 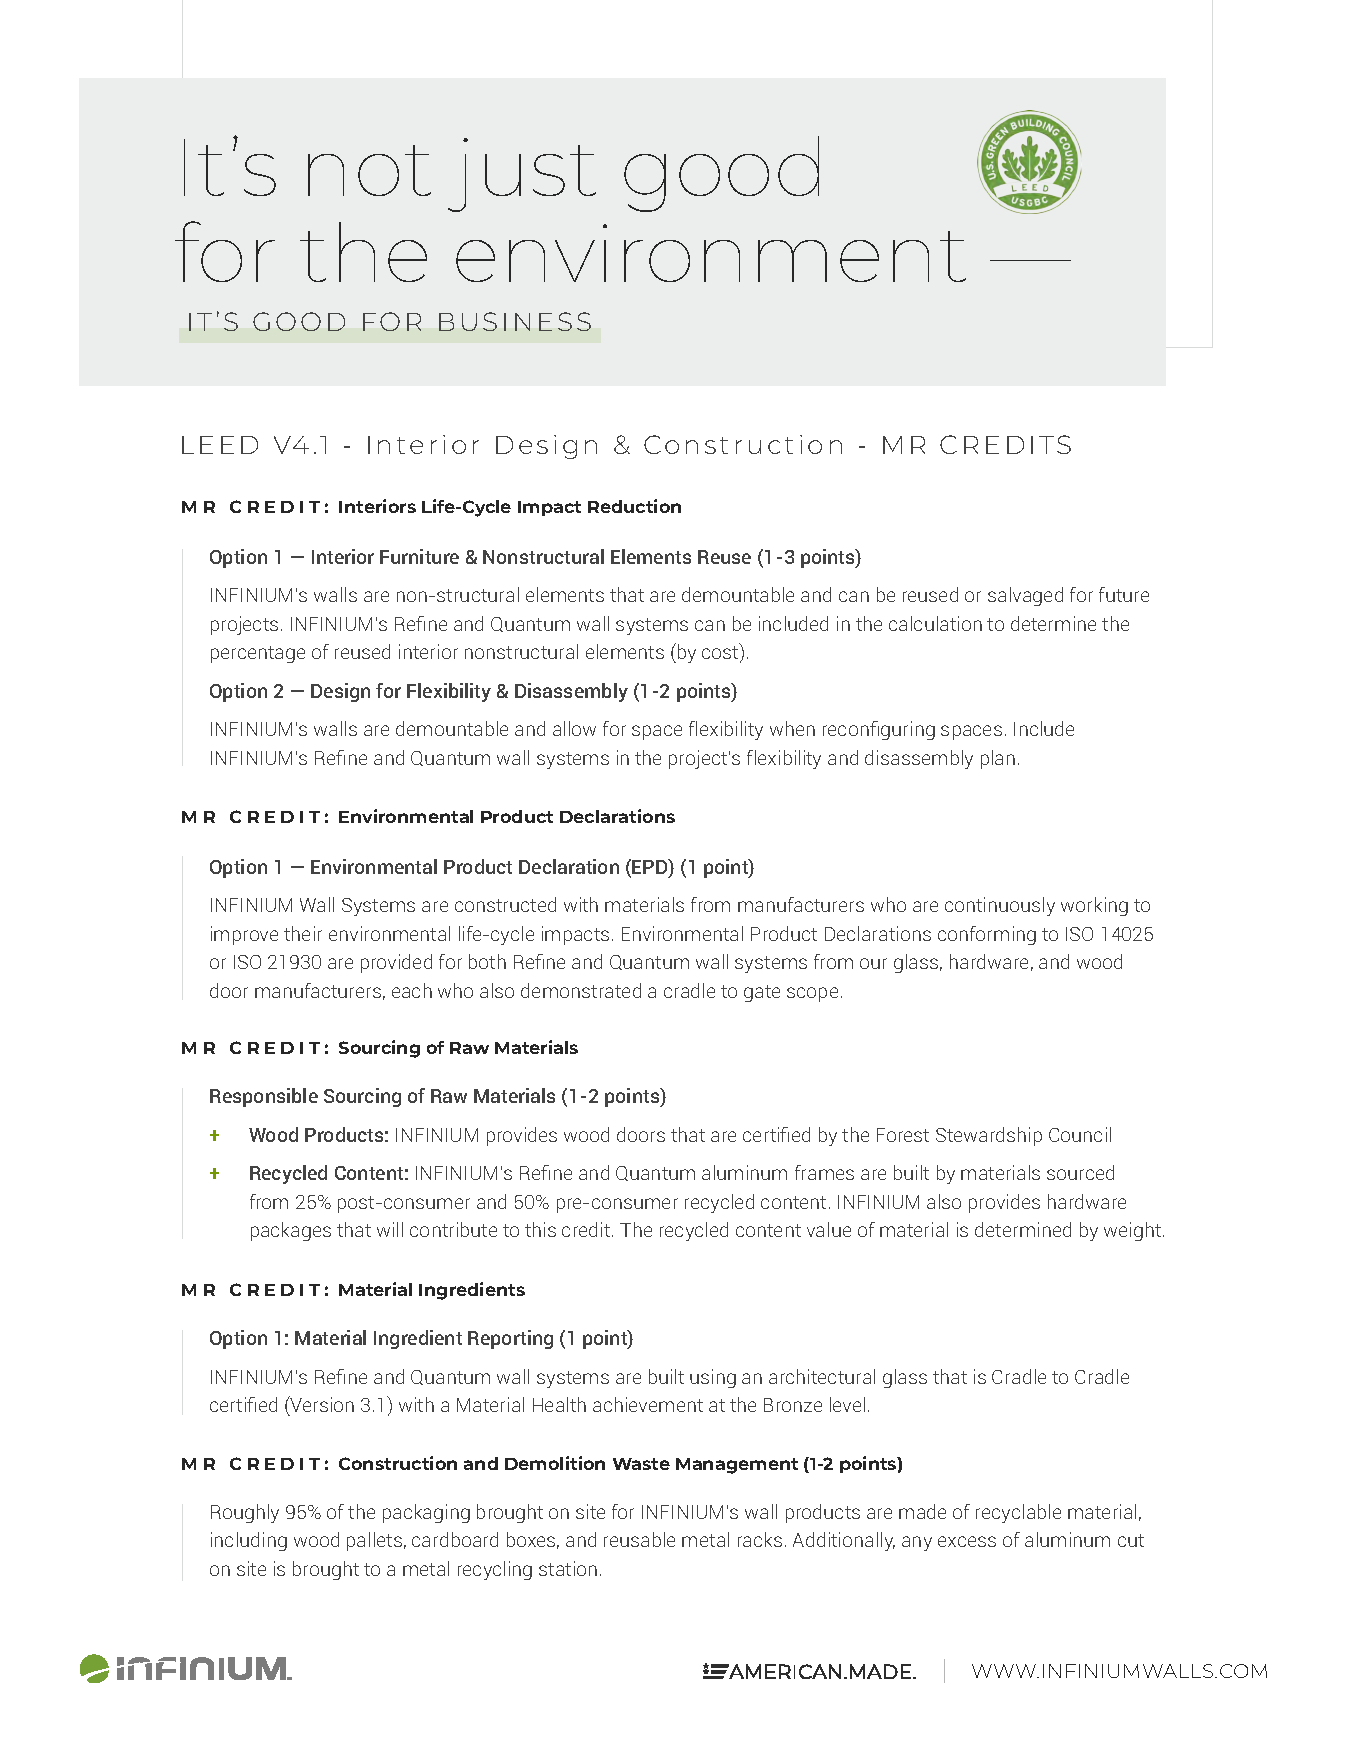 I want to click on reusable, so click(x=639, y=1539).
